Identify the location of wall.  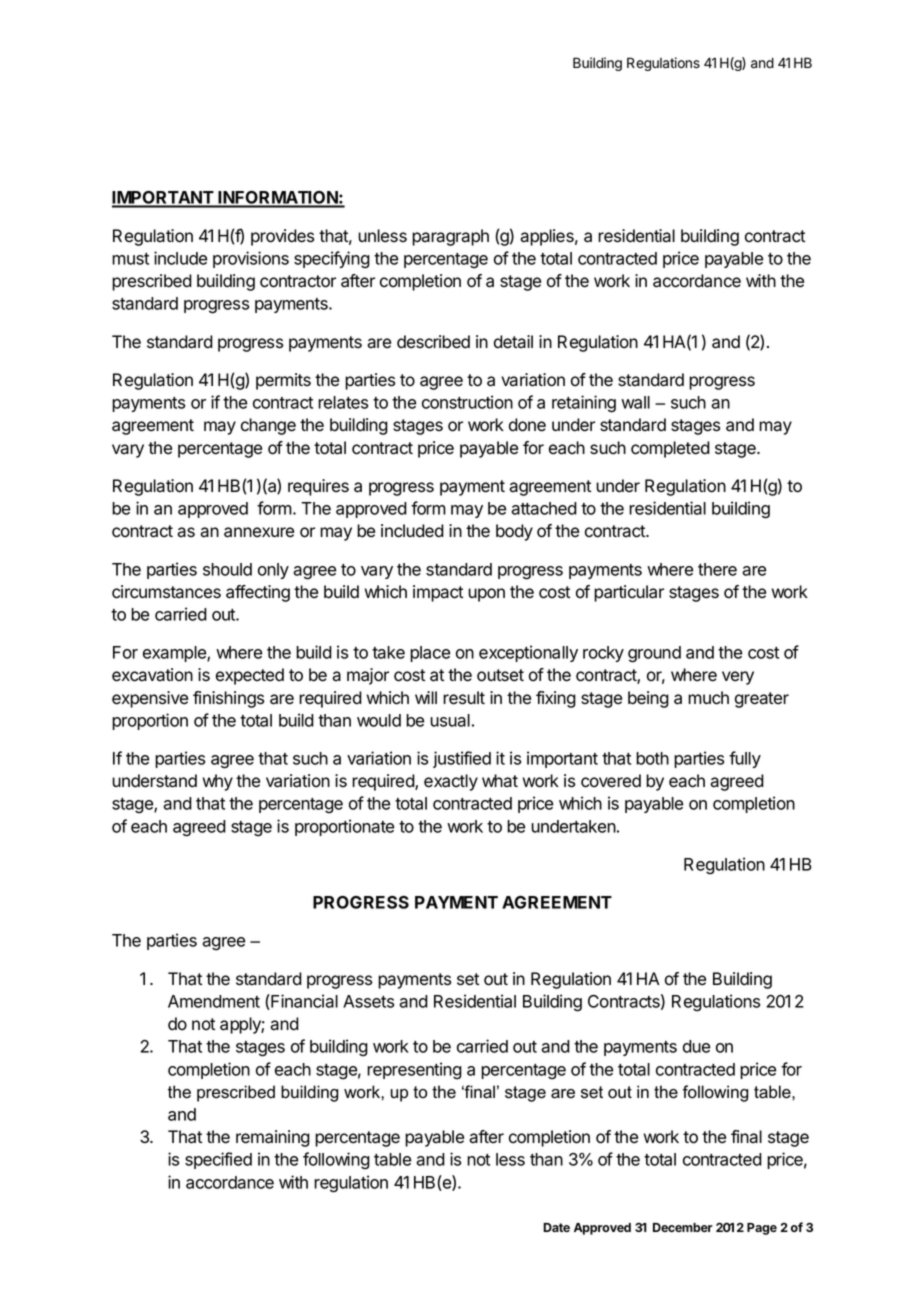
(635, 402).
